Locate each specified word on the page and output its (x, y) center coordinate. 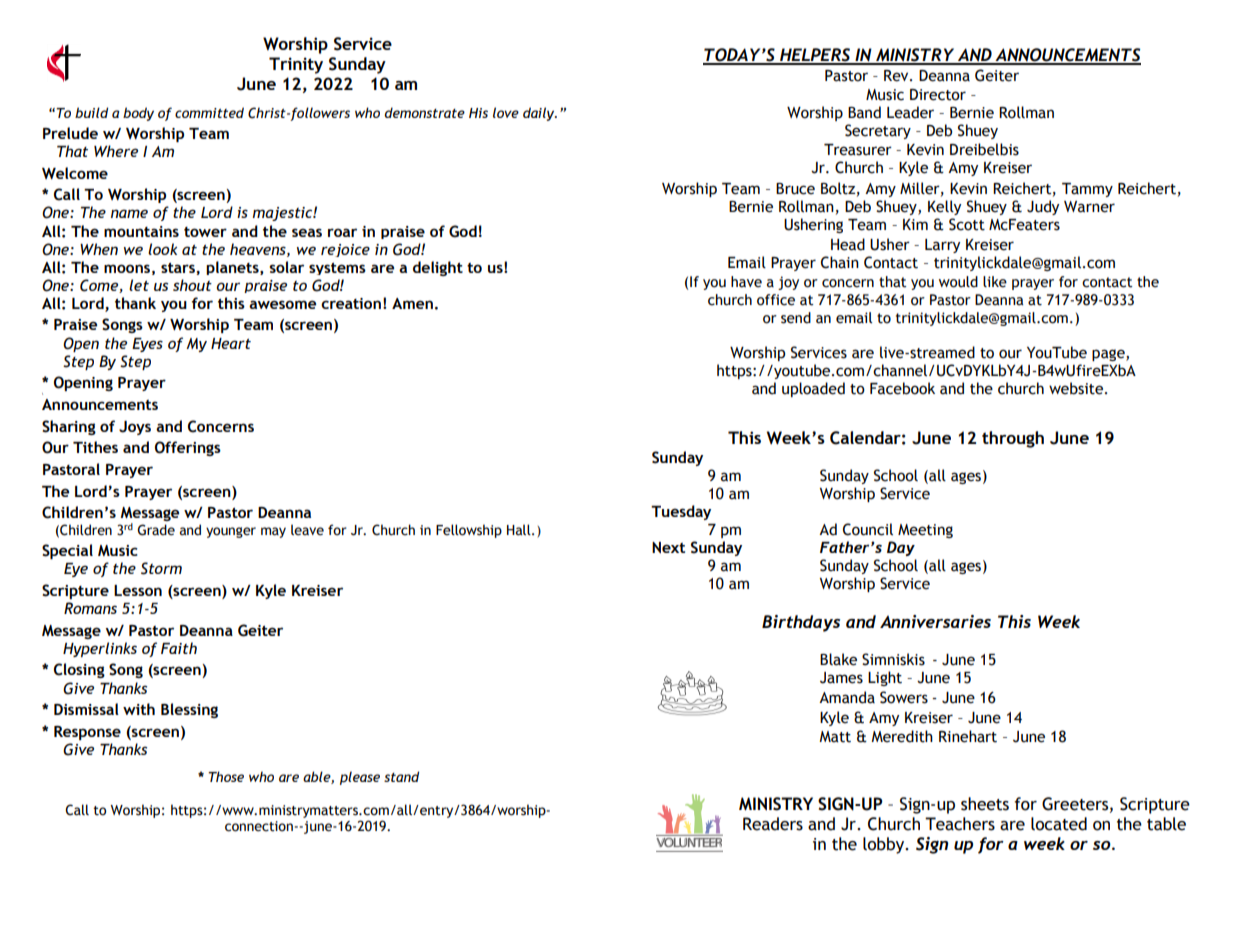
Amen (412, 303)
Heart (231, 343)
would (958, 282)
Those (226, 776)
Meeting (925, 531)
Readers (773, 824)
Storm (161, 568)
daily (540, 114)
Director (938, 95)
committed (209, 112)
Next (668, 547)
